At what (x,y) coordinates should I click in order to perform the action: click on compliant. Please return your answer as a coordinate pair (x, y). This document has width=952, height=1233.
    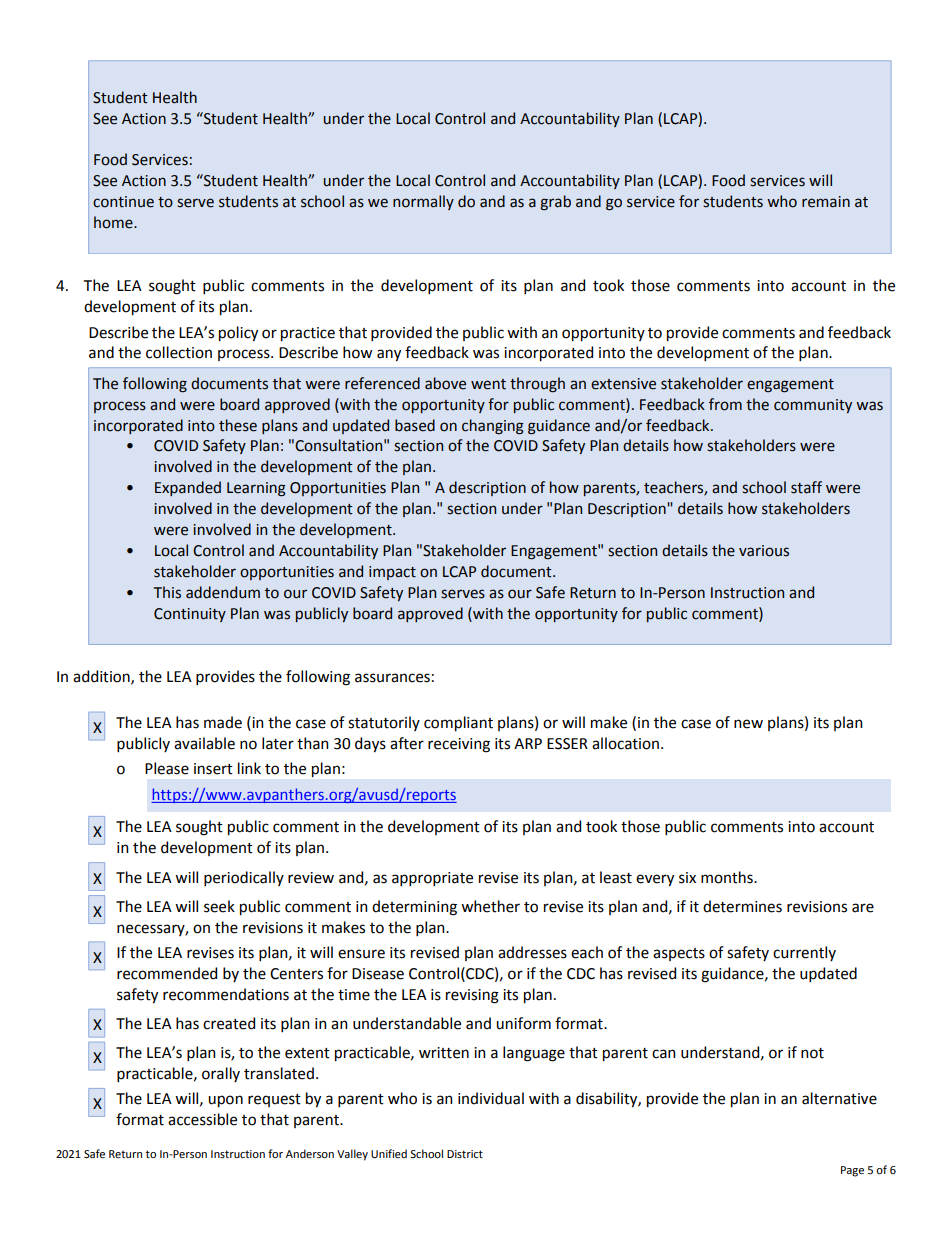
    Looking at the image, I should click on (458, 724).
